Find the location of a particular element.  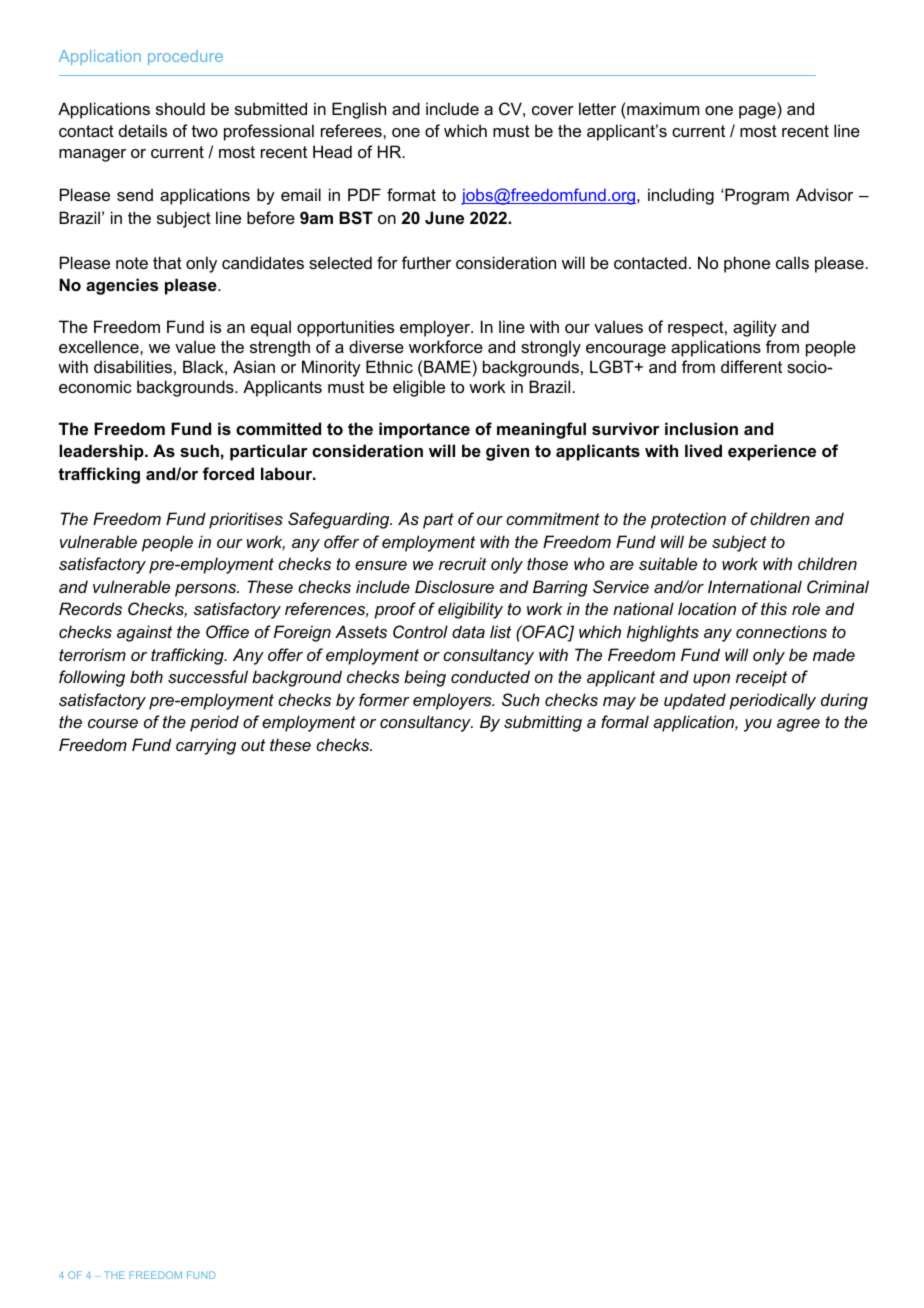

page is located at coordinates (758, 112).
